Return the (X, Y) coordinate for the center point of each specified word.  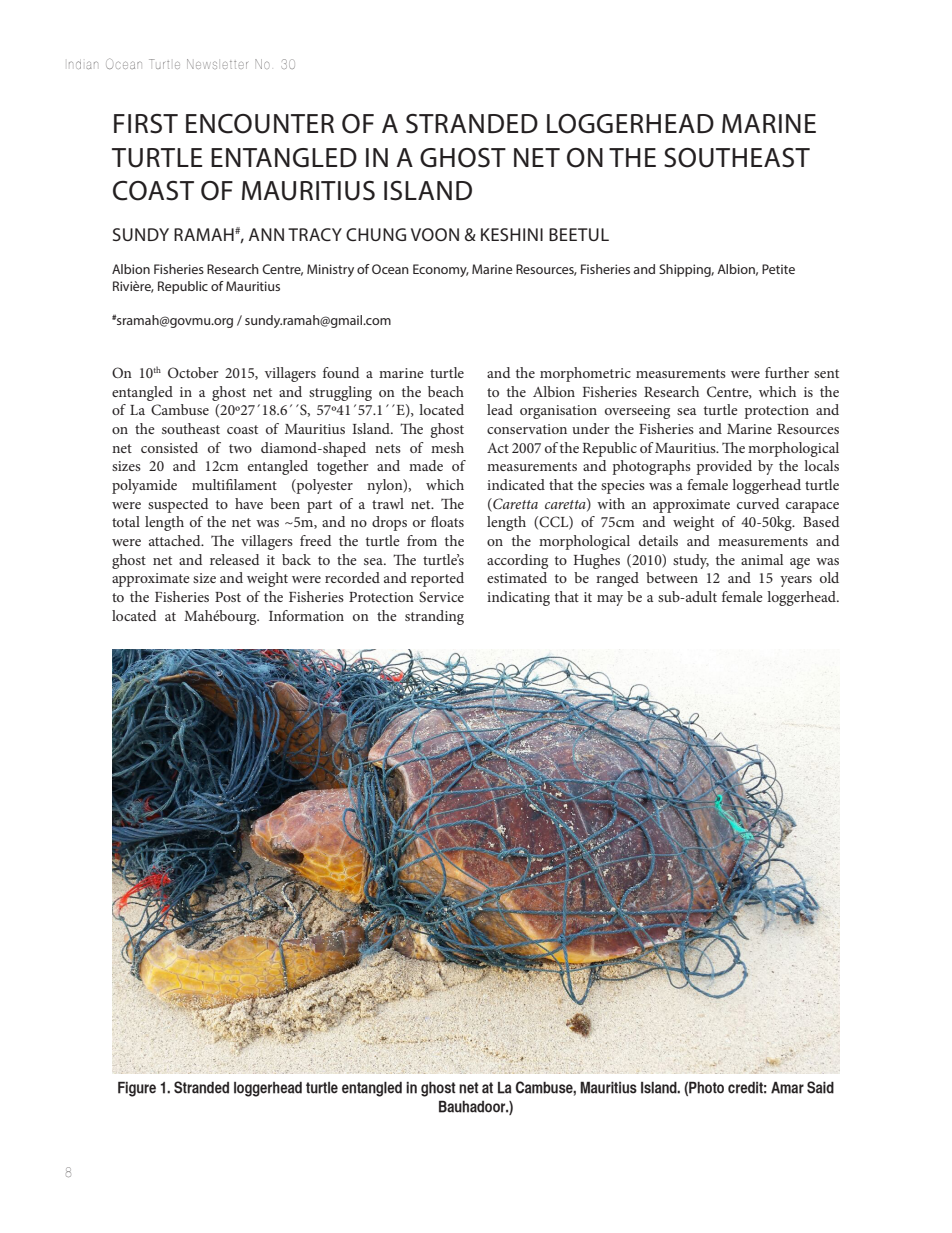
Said (820, 1087)
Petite (778, 269)
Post (228, 597)
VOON (435, 234)
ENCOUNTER (260, 124)
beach (446, 391)
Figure (137, 1089)
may (610, 600)
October (193, 372)
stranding (434, 617)
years (796, 581)
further (787, 372)
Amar (787, 1087)
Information (306, 615)
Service (441, 596)
